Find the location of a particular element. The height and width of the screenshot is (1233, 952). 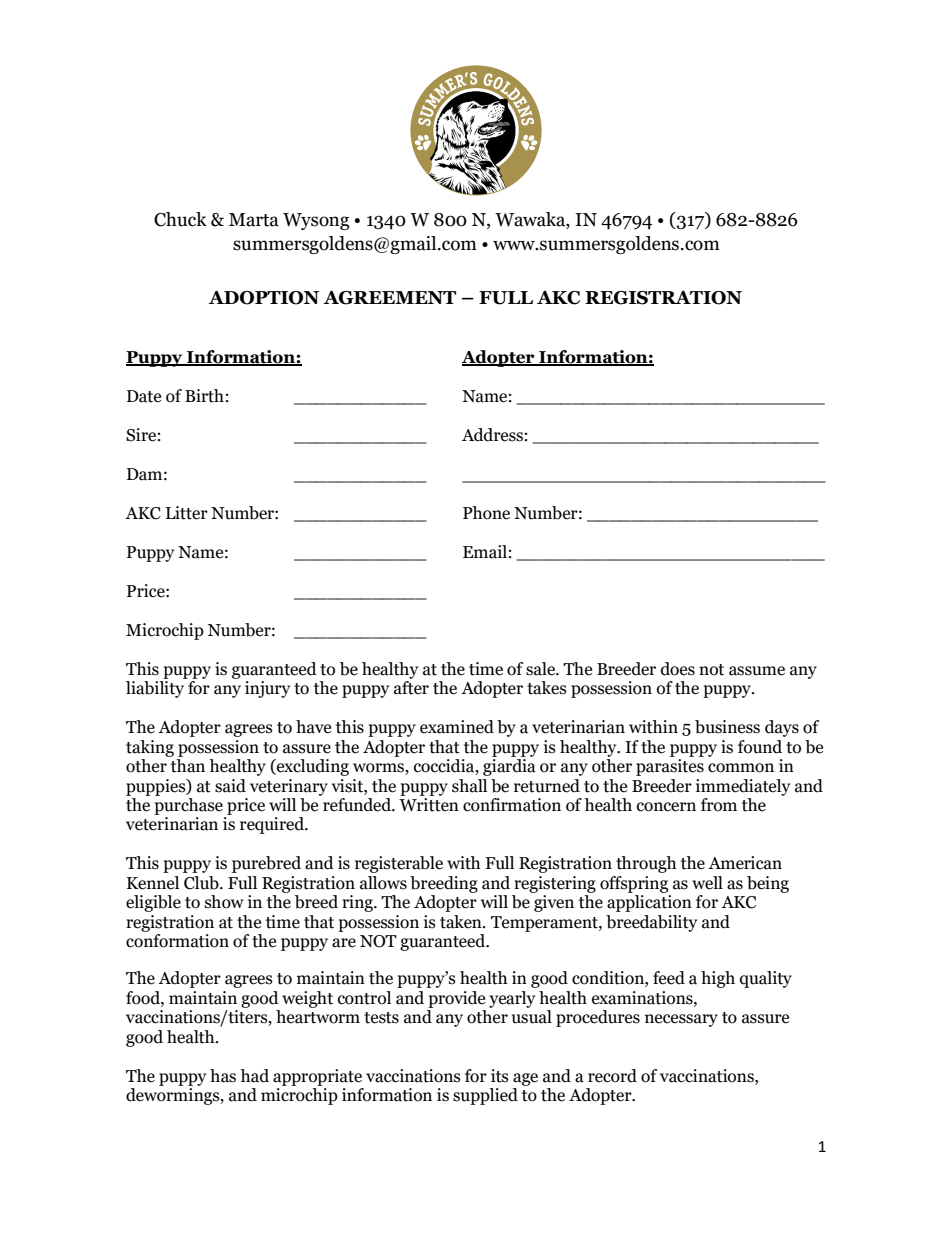

does is located at coordinates (678, 669).
